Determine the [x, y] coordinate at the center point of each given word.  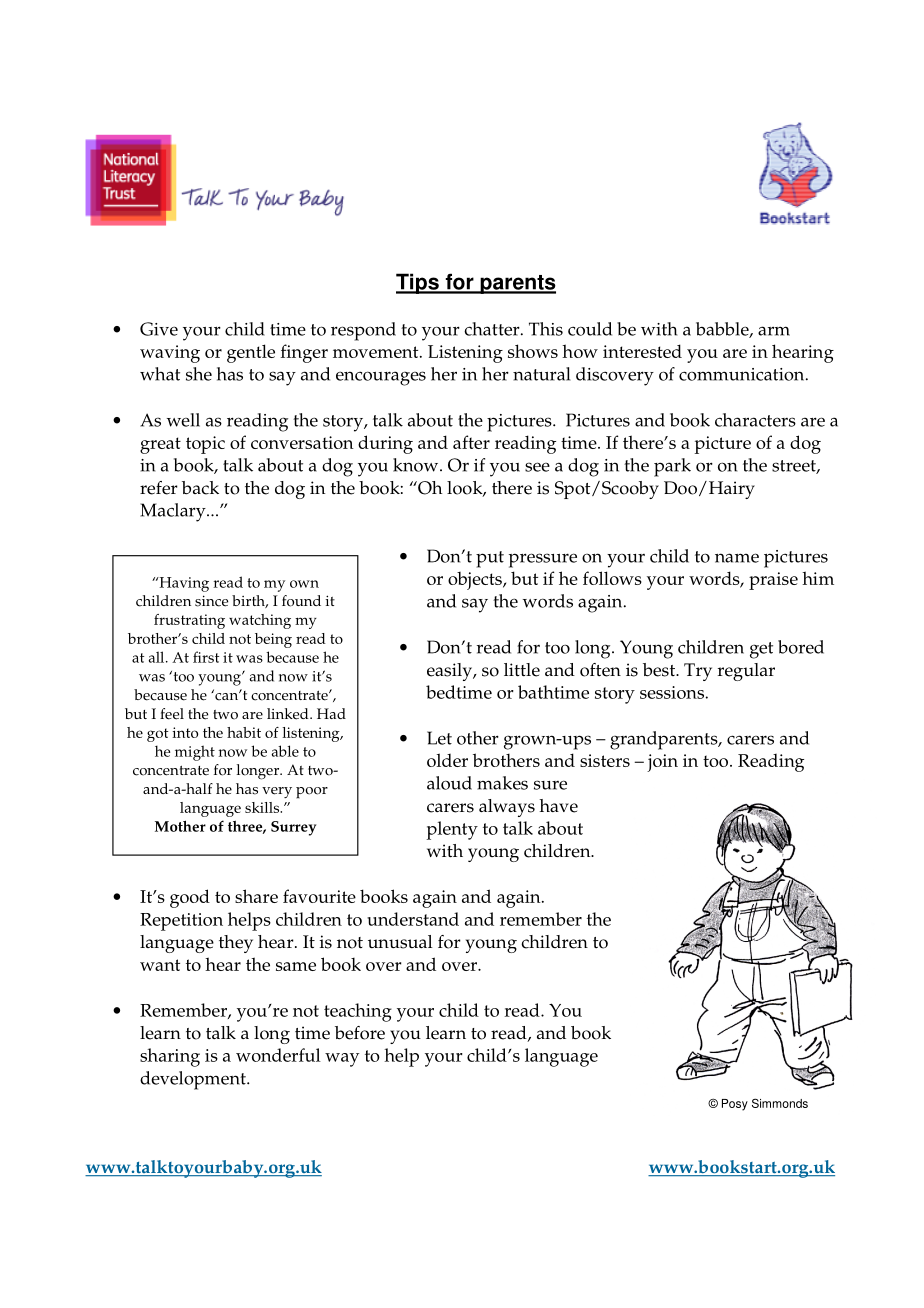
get [761, 650]
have [558, 806]
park [672, 467]
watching [260, 621]
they [236, 944]
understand [413, 919]
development [194, 1080]
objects [476, 581]
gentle [251, 353]
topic [205, 445]
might [195, 753]
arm [774, 331]
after [471, 442]
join [662, 763]
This [546, 329]
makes [502, 783]
